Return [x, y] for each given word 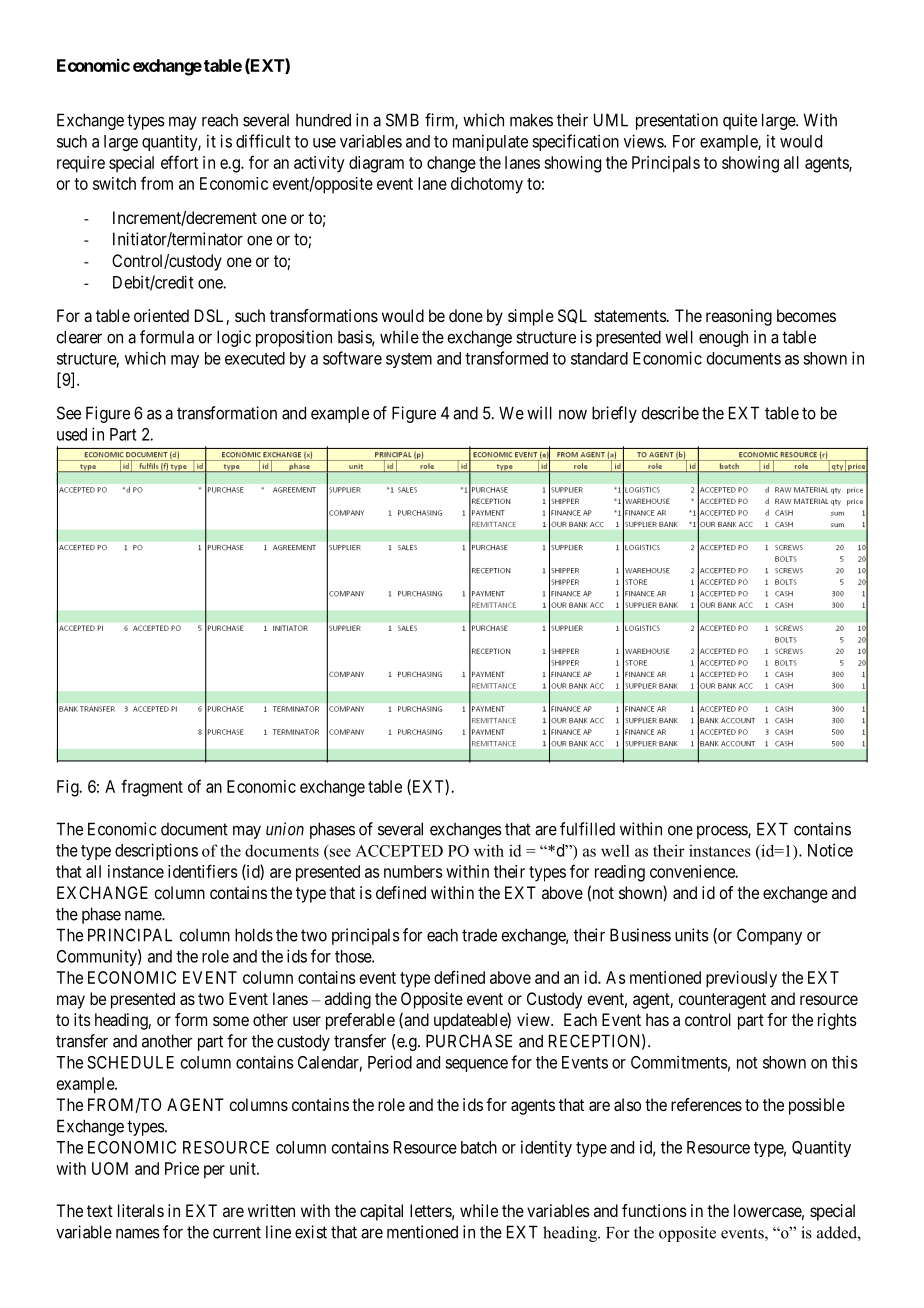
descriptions [156, 851]
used [72, 434]
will [539, 413]
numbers [413, 871]
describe [670, 413]
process [723, 832]
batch [479, 1147]
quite [740, 121]
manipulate [490, 142]
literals [141, 1210]
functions [654, 1210]
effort [179, 162]
